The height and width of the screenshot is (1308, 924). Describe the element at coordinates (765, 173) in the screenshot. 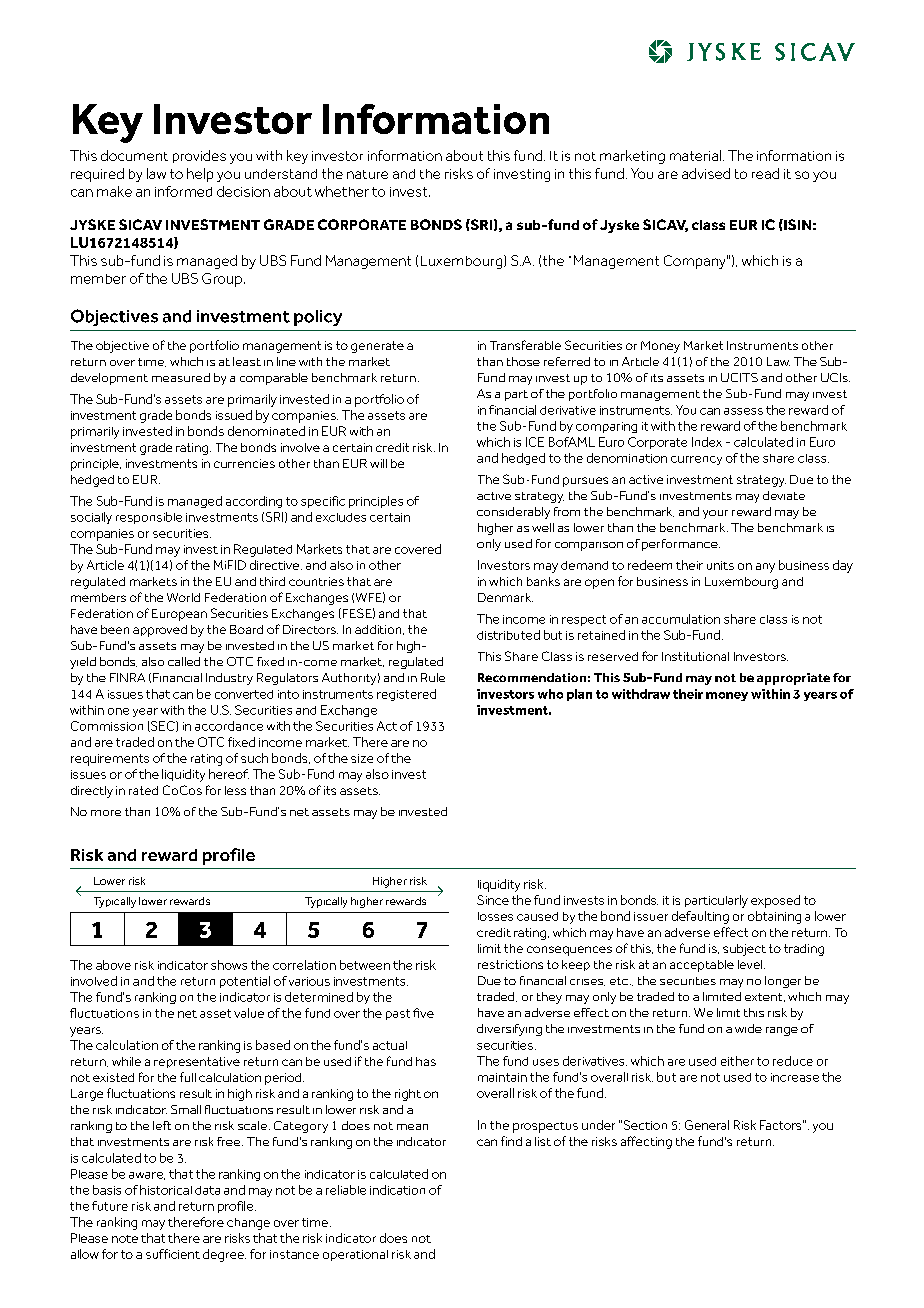

I see `read` at that location.
